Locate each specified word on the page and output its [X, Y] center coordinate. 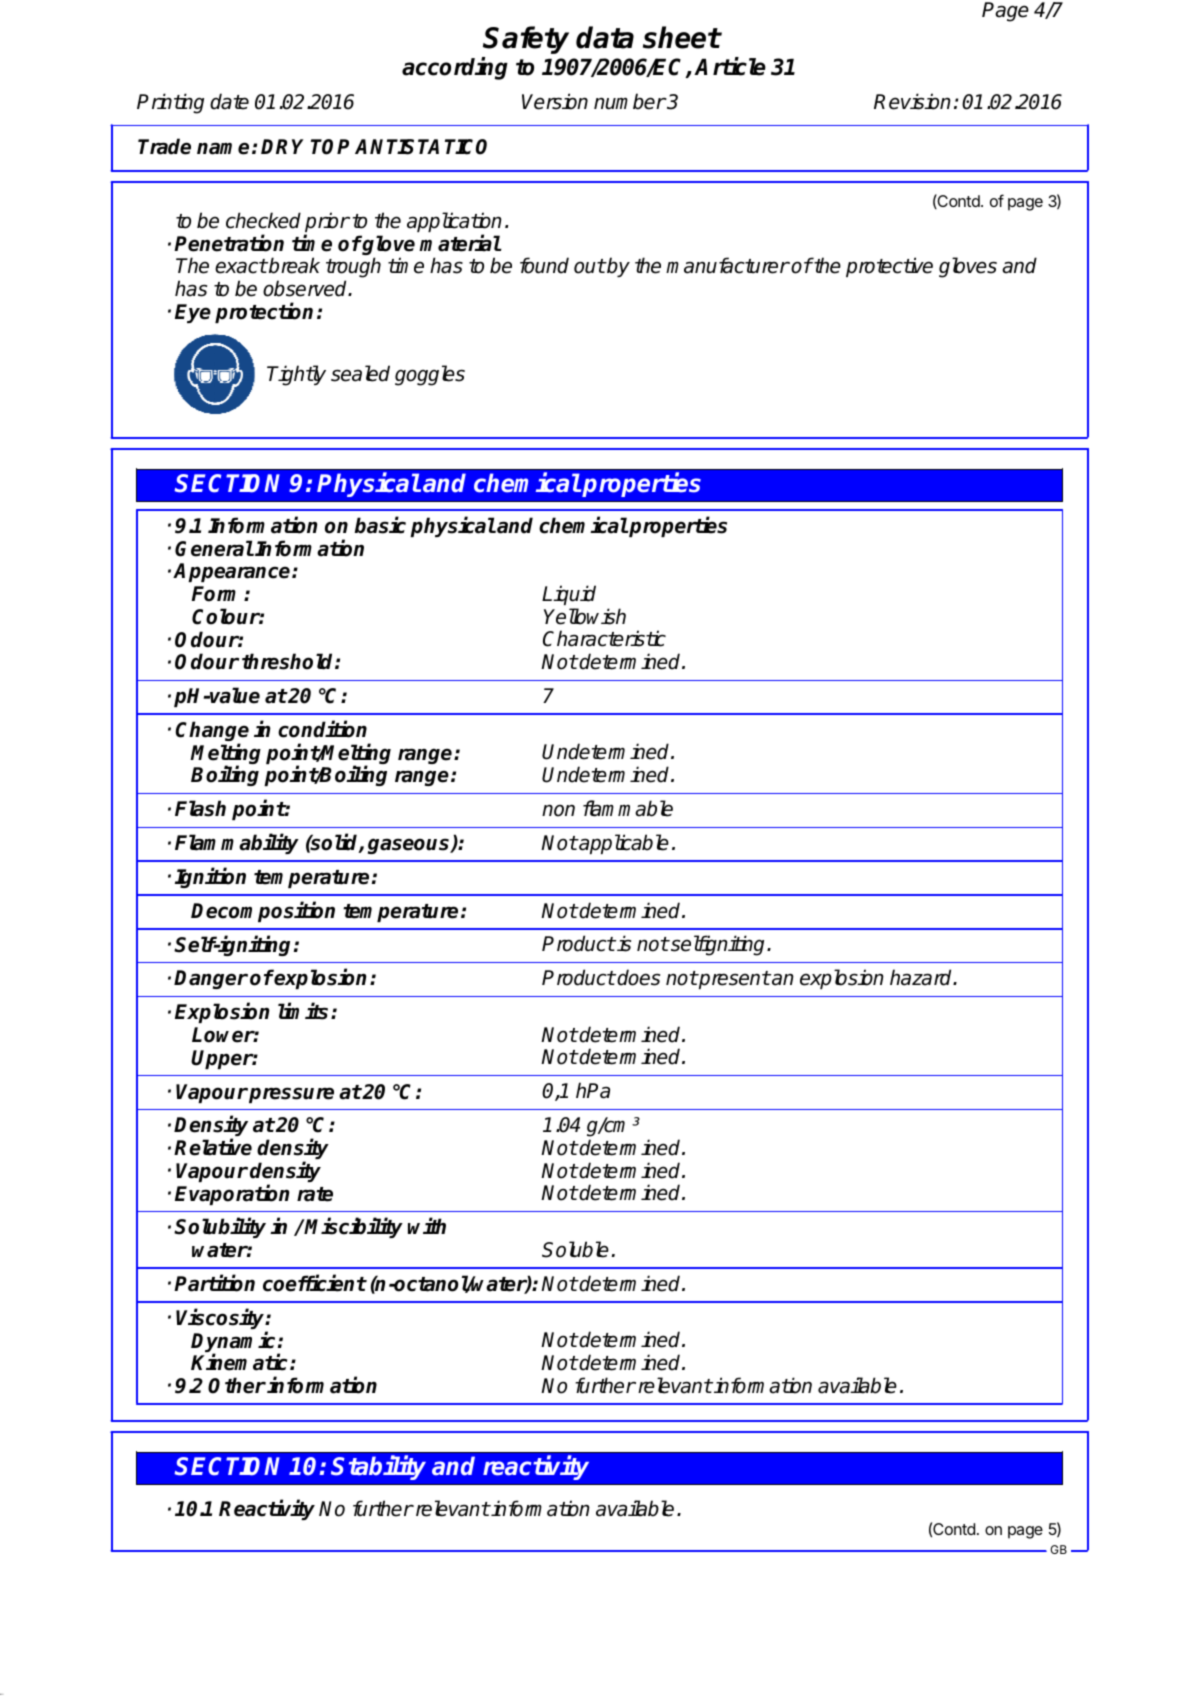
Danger [211, 979]
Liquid [569, 595]
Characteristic [604, 638]
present [733, 980]
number [630, 101]
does [638, 977]
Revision [912, 101]
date [229, 101]
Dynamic [234, 1343]
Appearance [233, 572]
